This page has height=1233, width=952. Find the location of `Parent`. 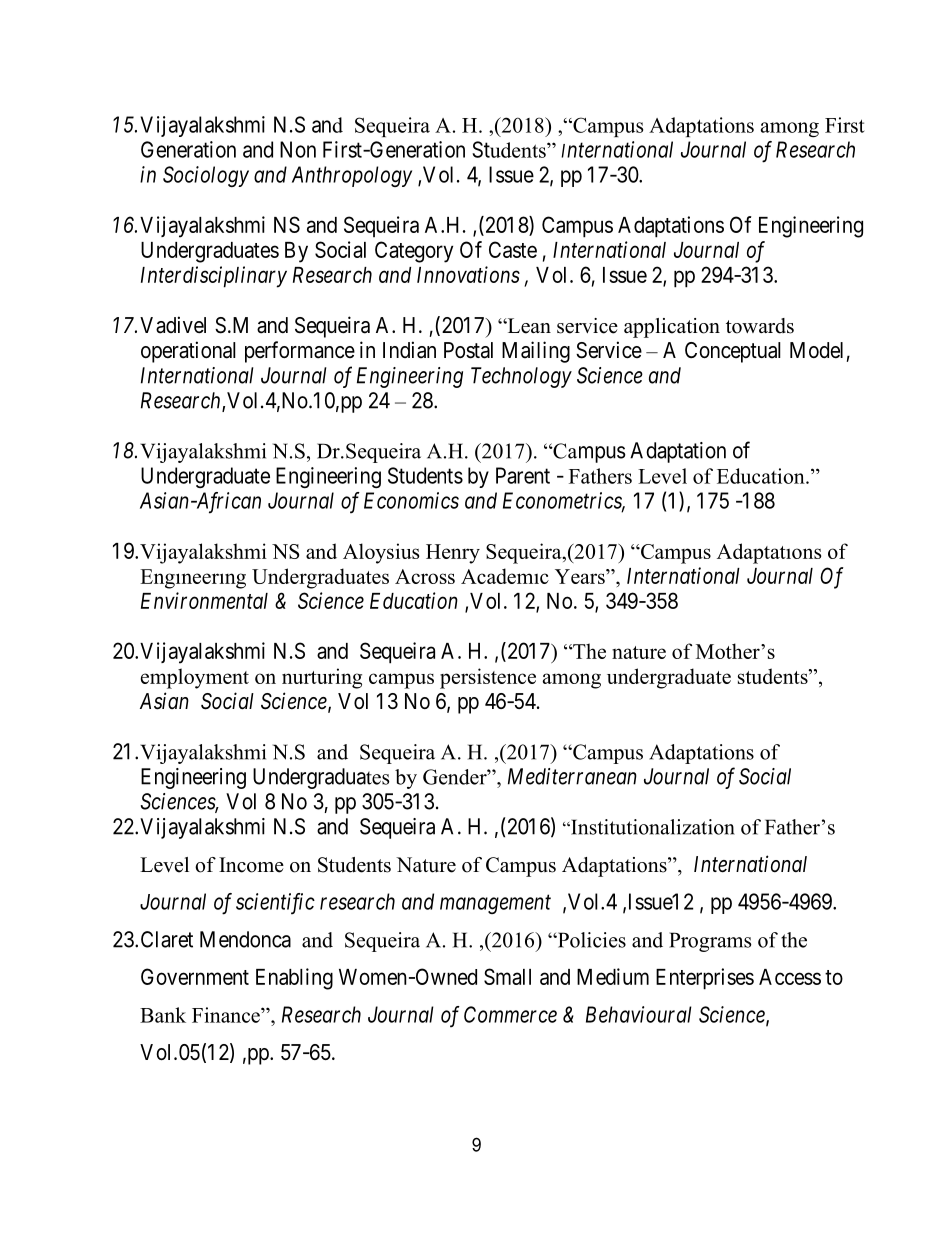

Parent is located at coordinates (523, 475).
